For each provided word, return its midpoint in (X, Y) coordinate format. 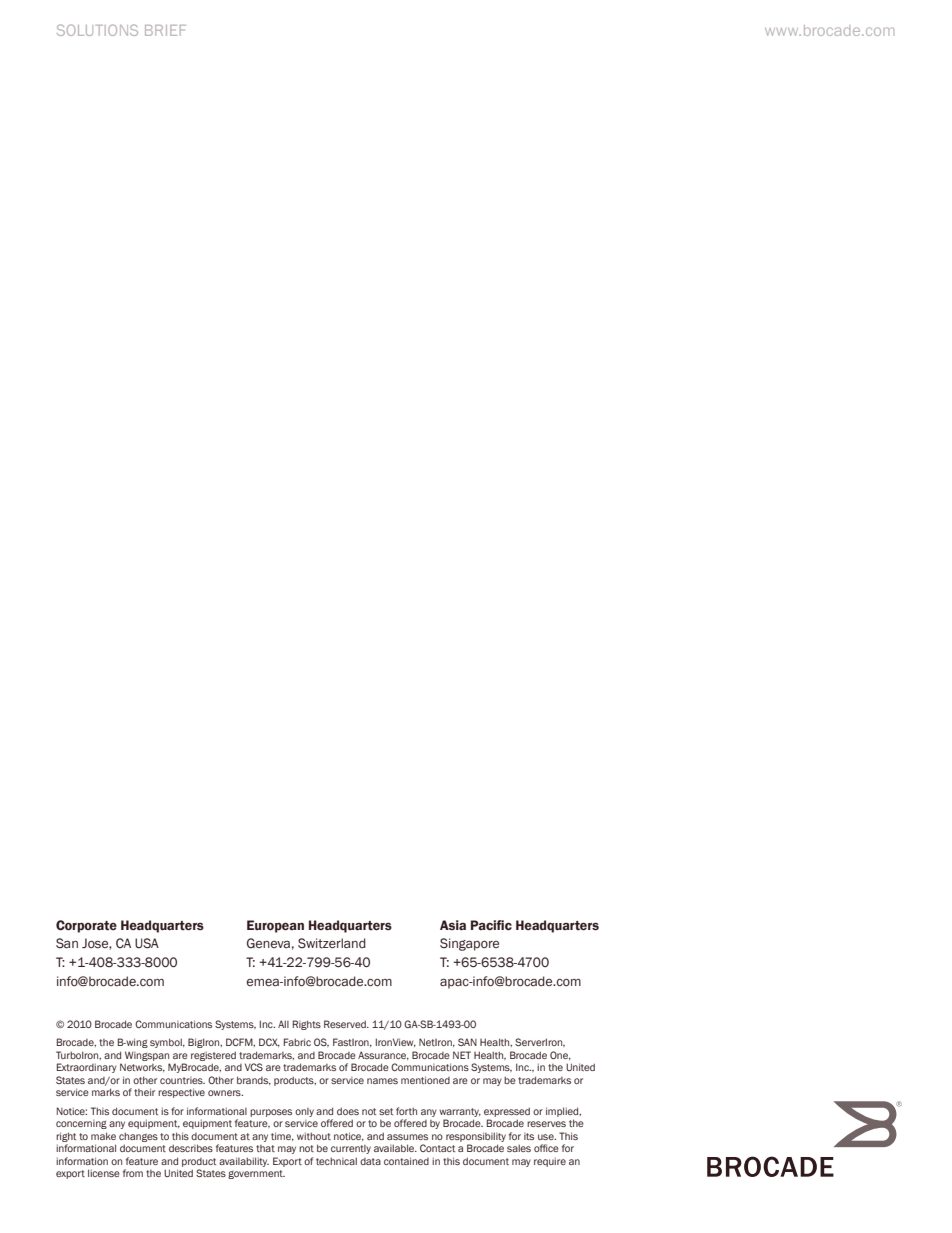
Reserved (346, 1024)
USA (147, 943)
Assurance (383, 1055)
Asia (453, 925)
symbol (167, 1043)
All (283, 1024)
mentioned (425, 1080)
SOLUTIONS (97, 30)
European (275, 926)
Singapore (469, 944)
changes (138, 1137)
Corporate (86, 926)
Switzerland (332, 943)
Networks (142, 1067)
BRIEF (165, 30)
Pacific (491, 925)
